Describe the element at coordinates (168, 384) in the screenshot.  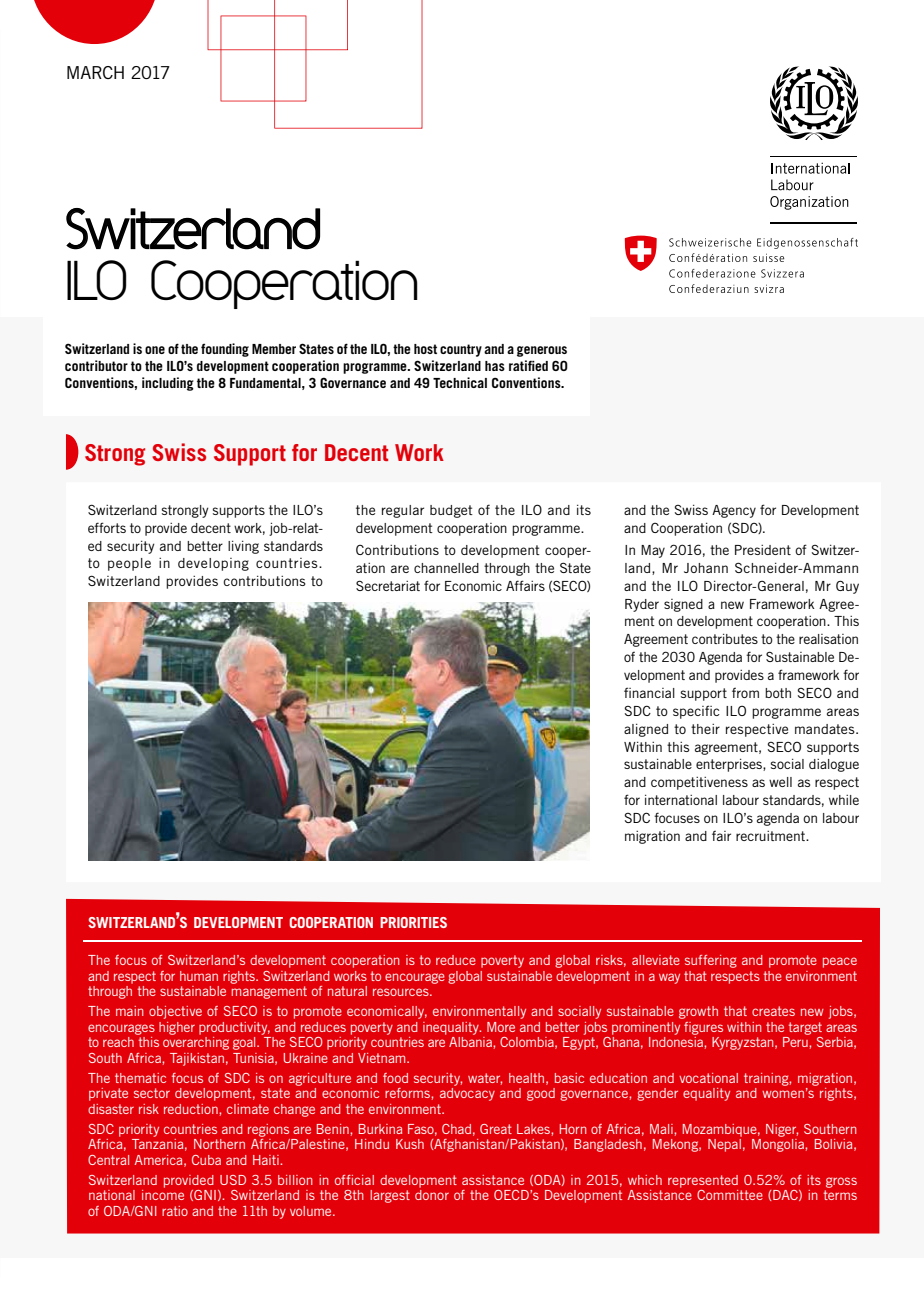
I see `including` at that location.
